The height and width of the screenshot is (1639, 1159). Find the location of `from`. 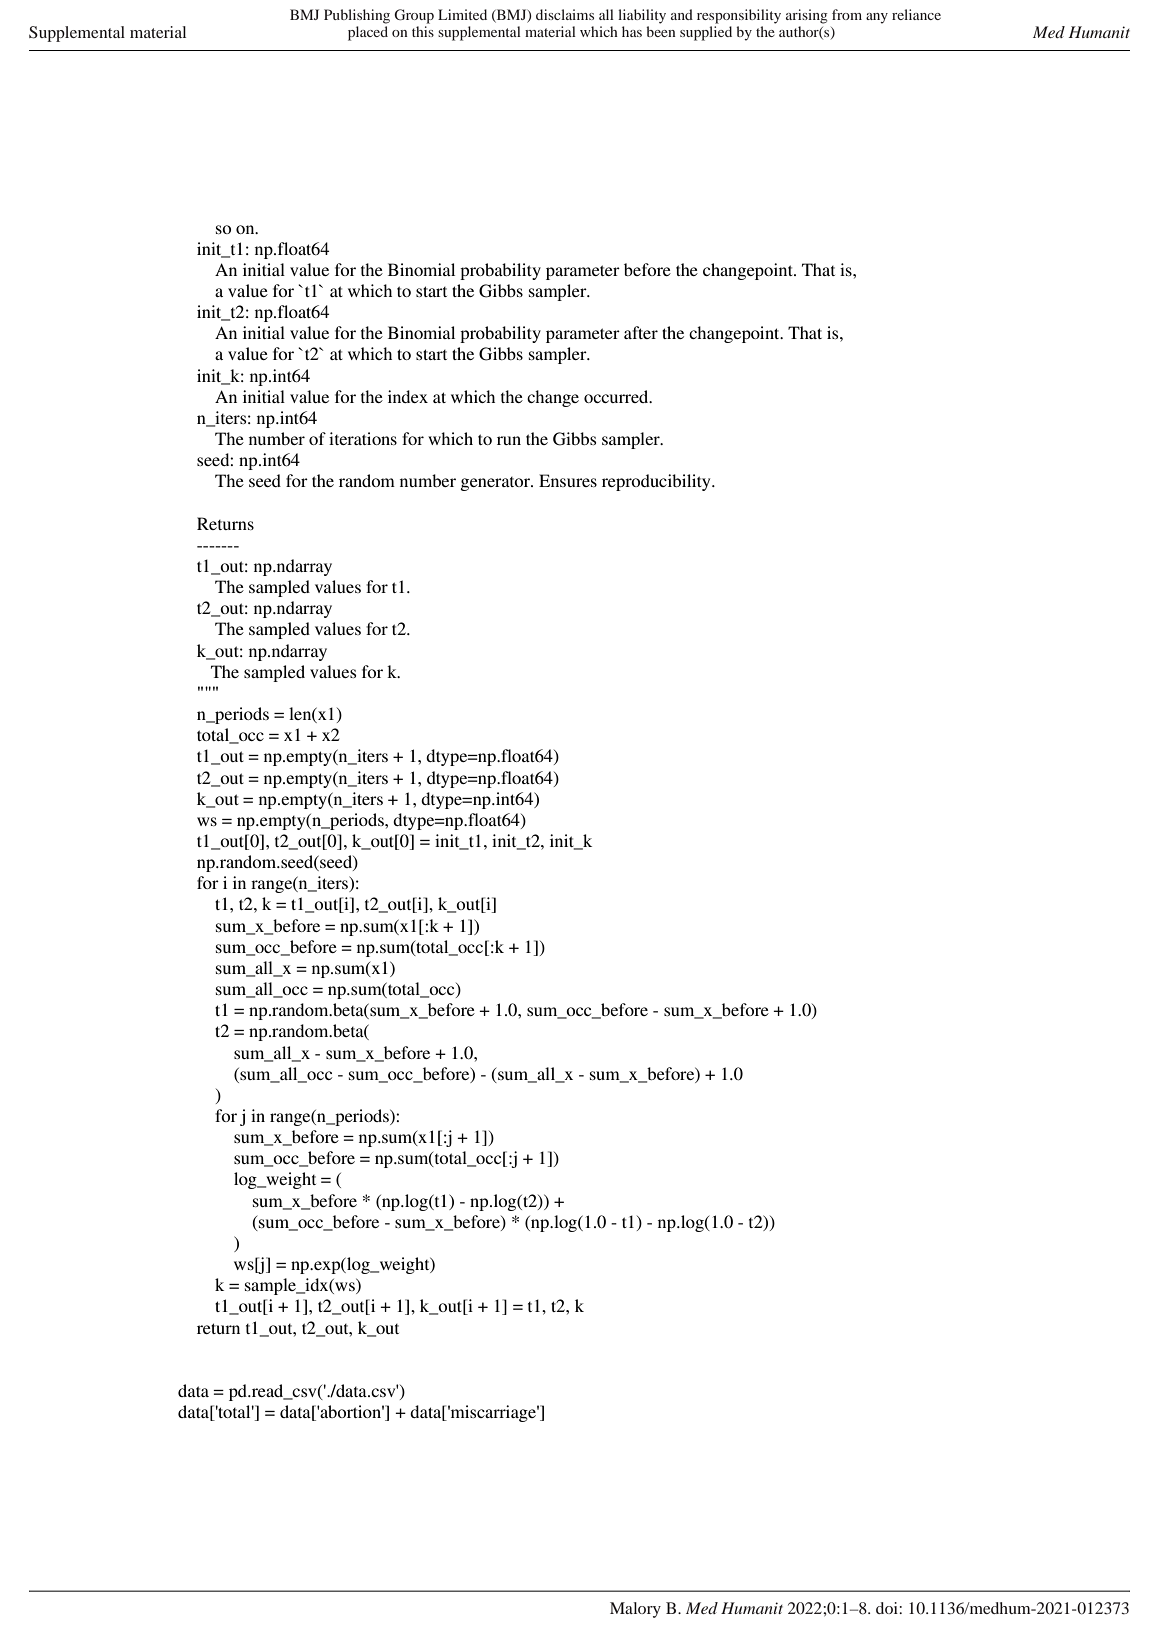

from is located at coordinates (847, 14).
